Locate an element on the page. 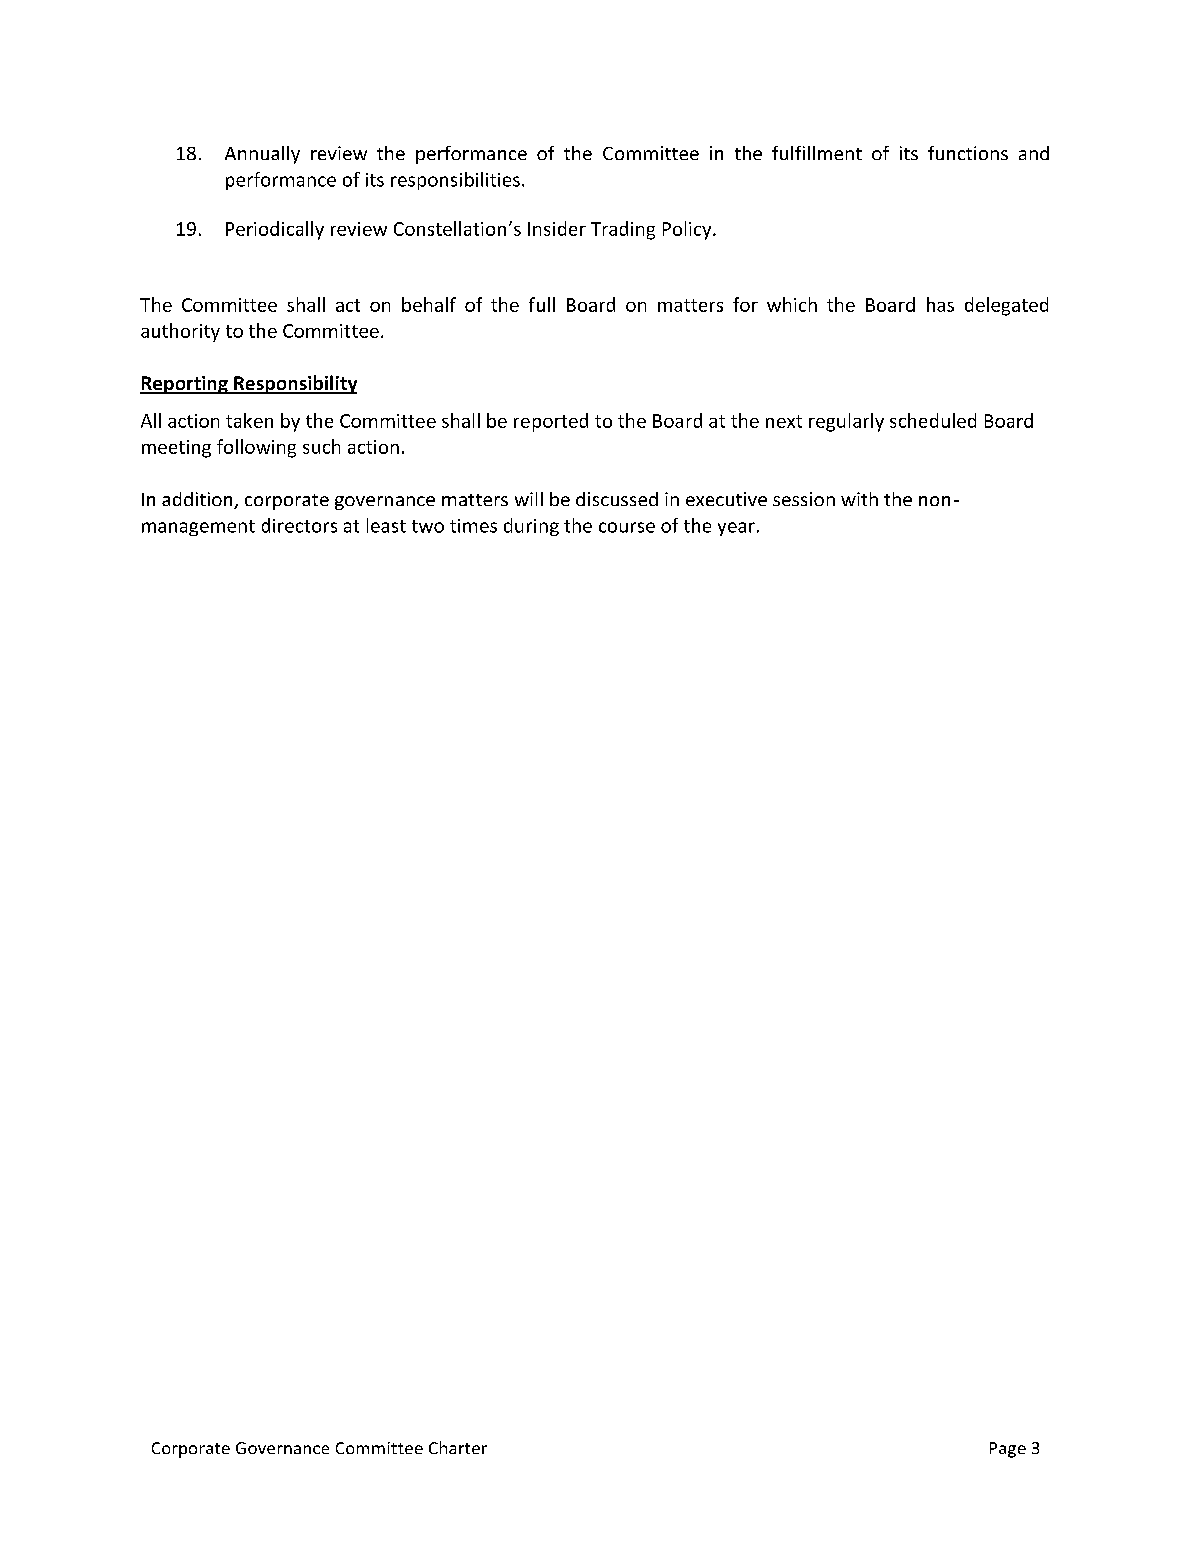 The width and height of the image is (1191, 1541). Page is located at coordinates (1008, 1450).
